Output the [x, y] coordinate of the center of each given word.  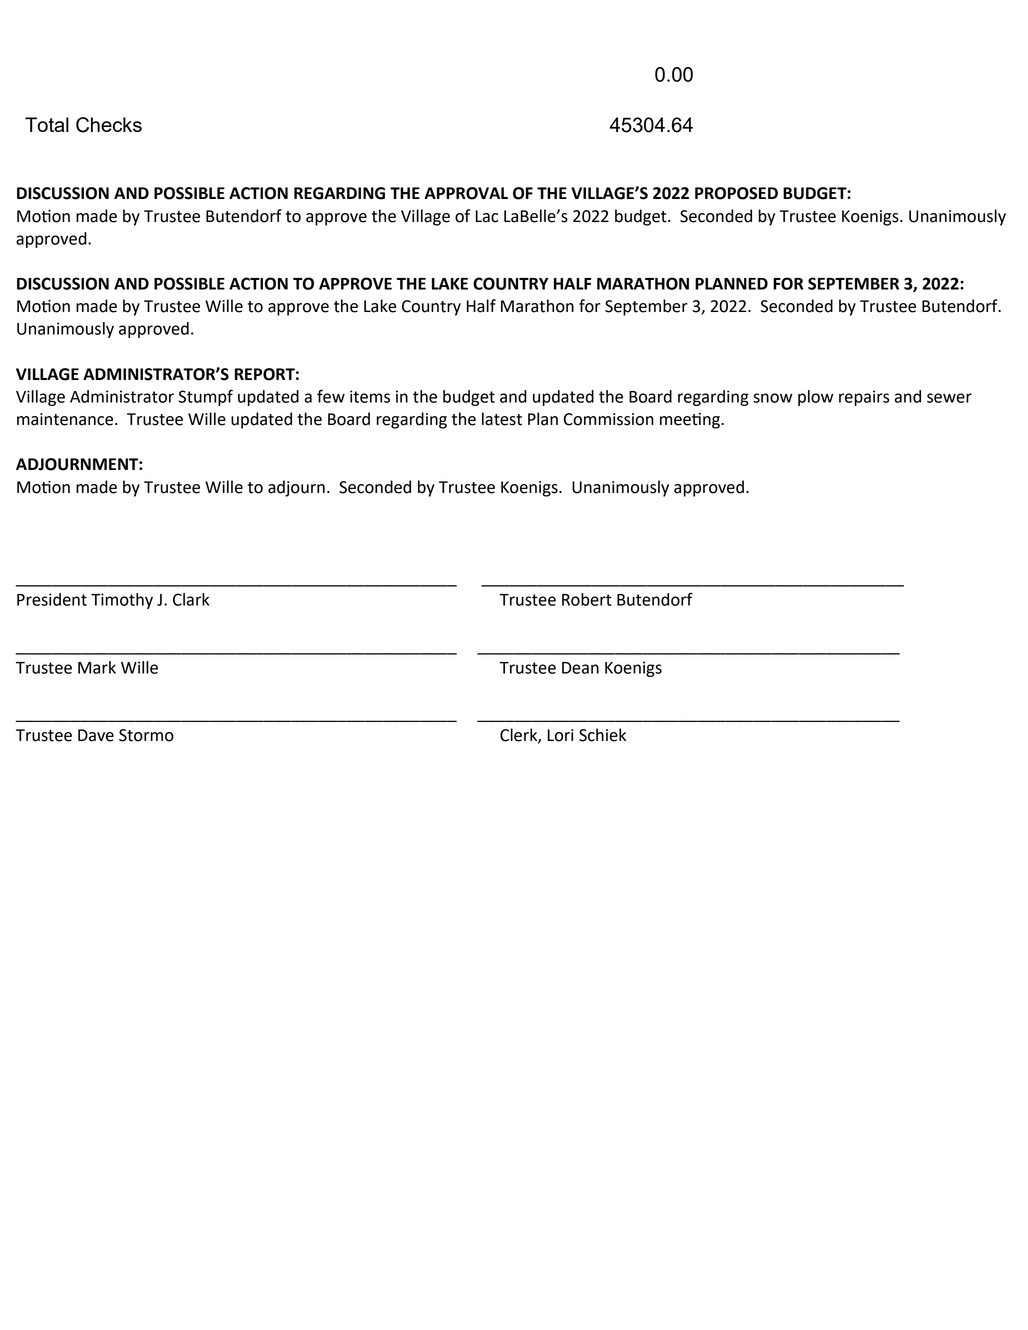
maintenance [66, 419]
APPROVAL [466, 193]
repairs [864, 398]
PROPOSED [736, 193]
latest [502, 419]
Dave [96, 735]
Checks [109, 125]
